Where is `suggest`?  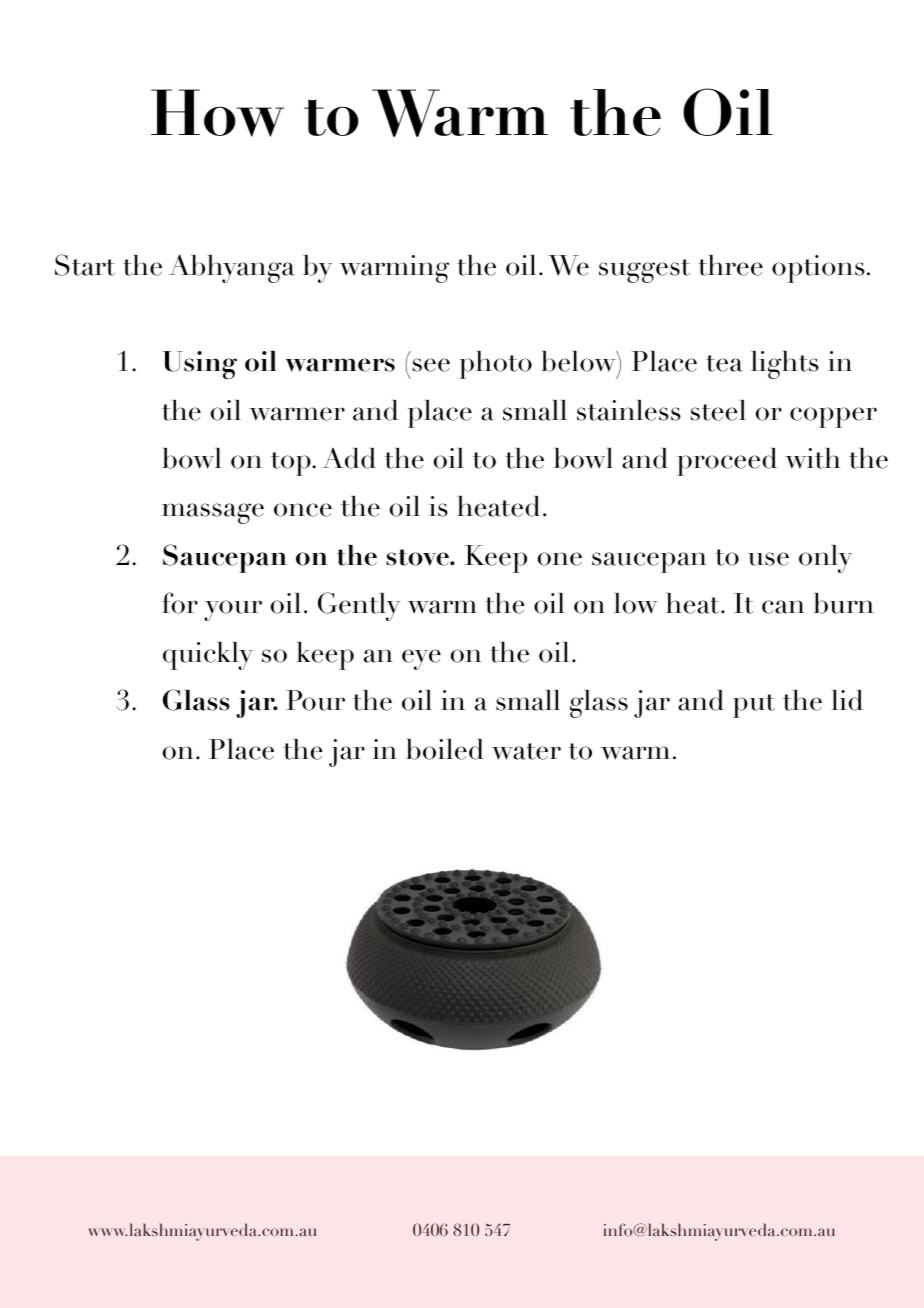
suggest is located at coordinates (644, 271).
